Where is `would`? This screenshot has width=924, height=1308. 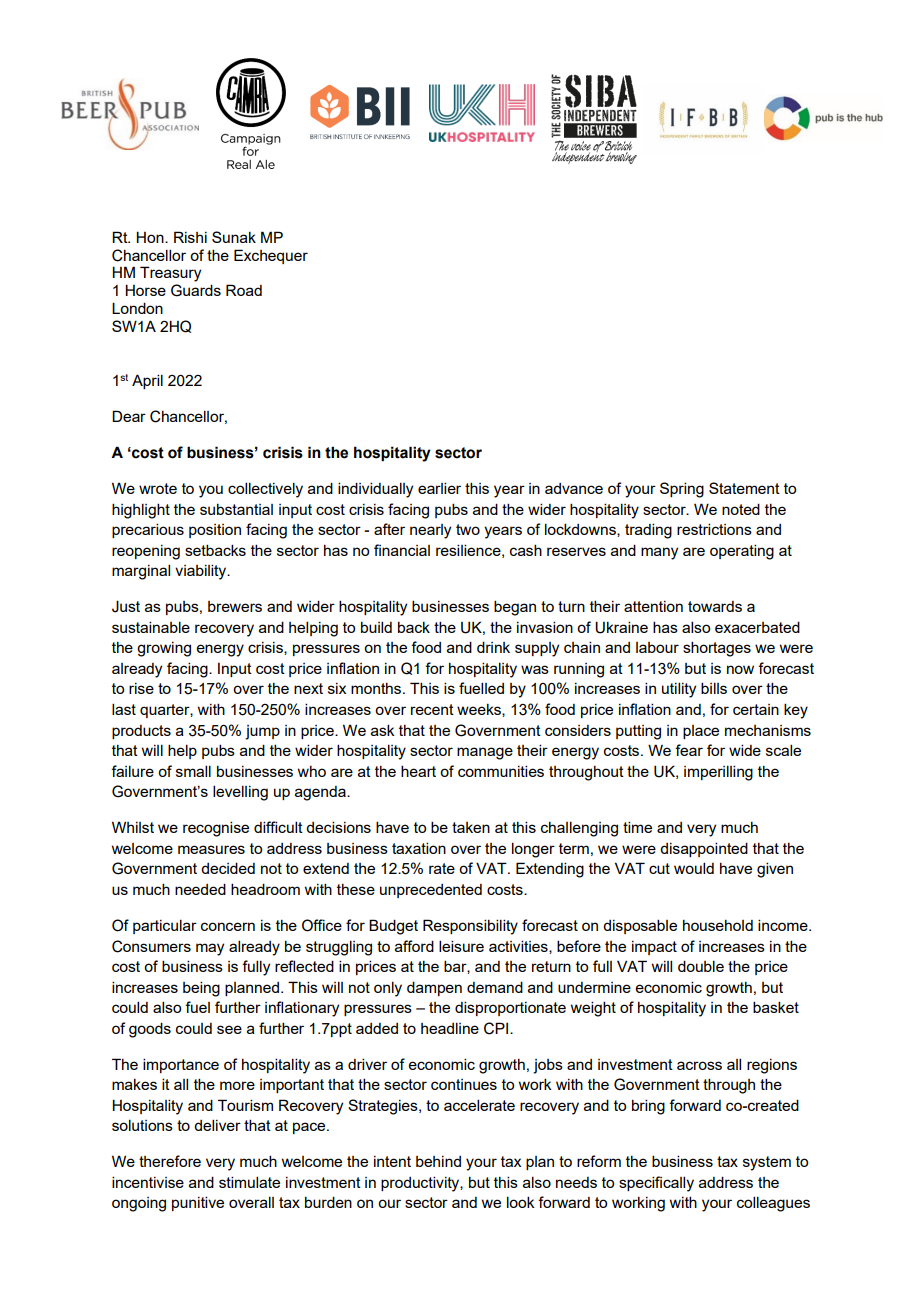 would is located at coordinates (694, 868).
